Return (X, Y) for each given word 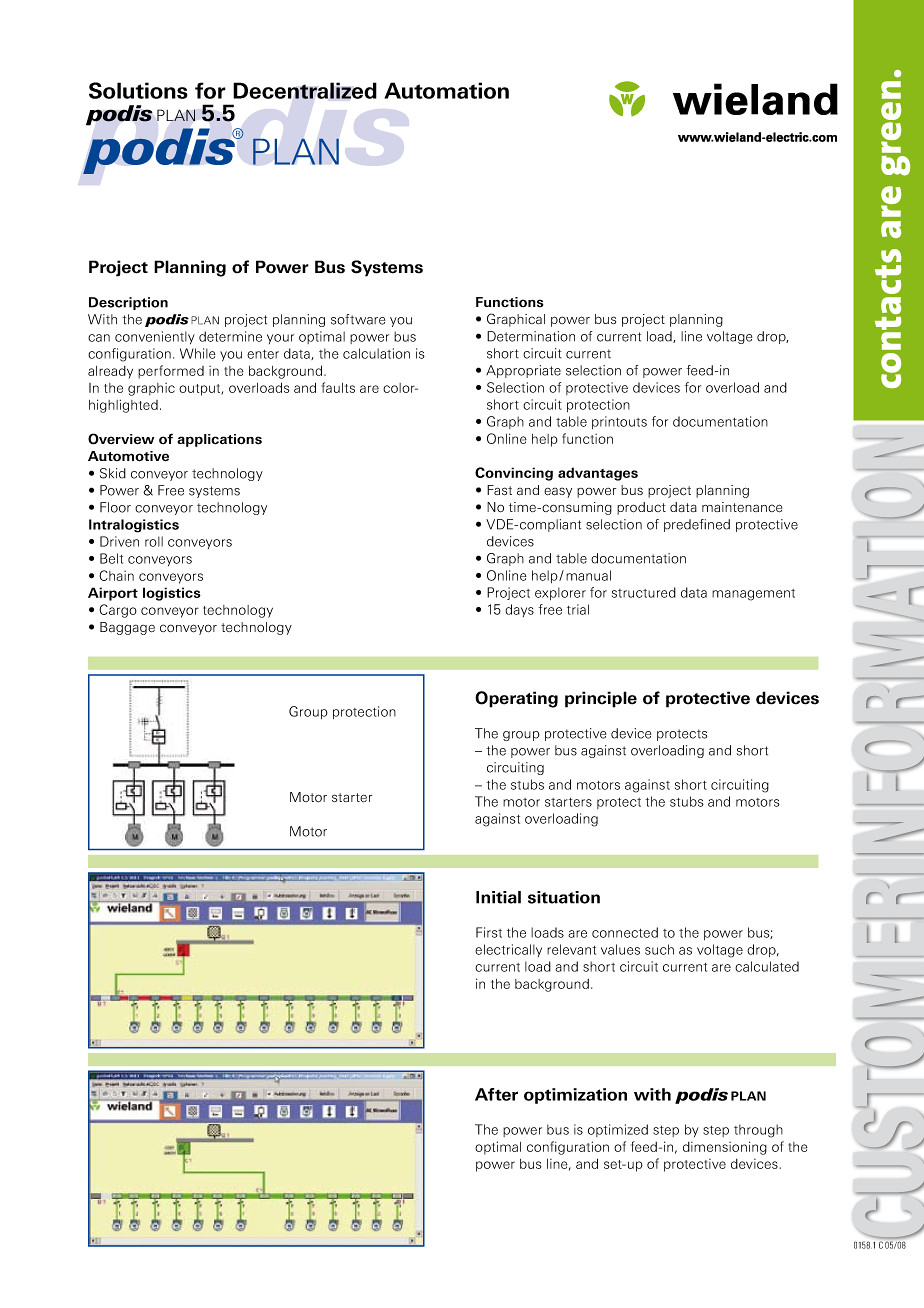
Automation (446, 90)
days (519, 610)
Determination (531, 336)
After (496, 1094)
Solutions (138, 90)
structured (644, 592)
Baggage (127, 628)
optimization (575, 1096)
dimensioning (725, 1148)
